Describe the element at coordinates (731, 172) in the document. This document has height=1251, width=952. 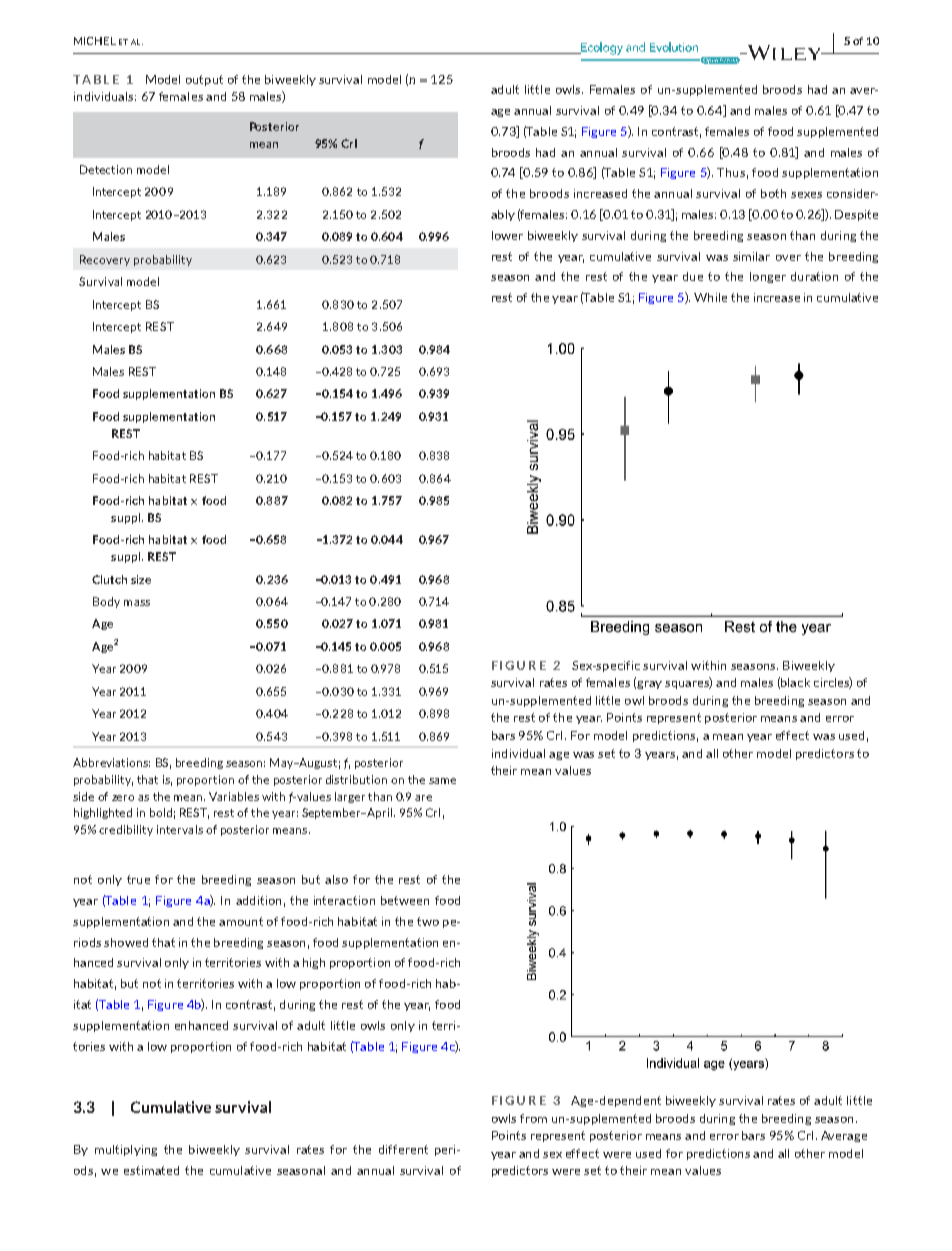
I see `Thus` at that location.
